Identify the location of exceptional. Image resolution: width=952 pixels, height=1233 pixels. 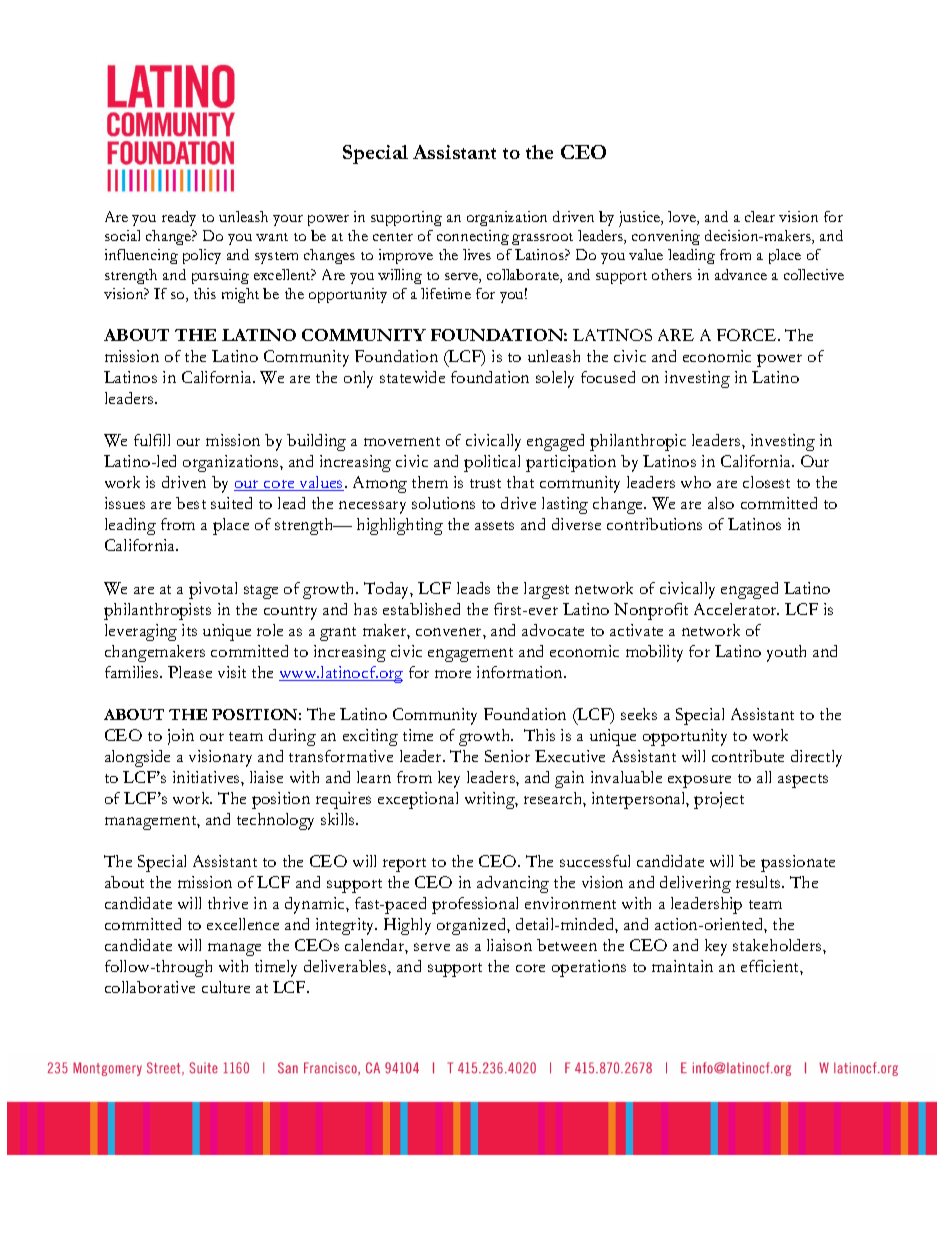
(418, 800).
